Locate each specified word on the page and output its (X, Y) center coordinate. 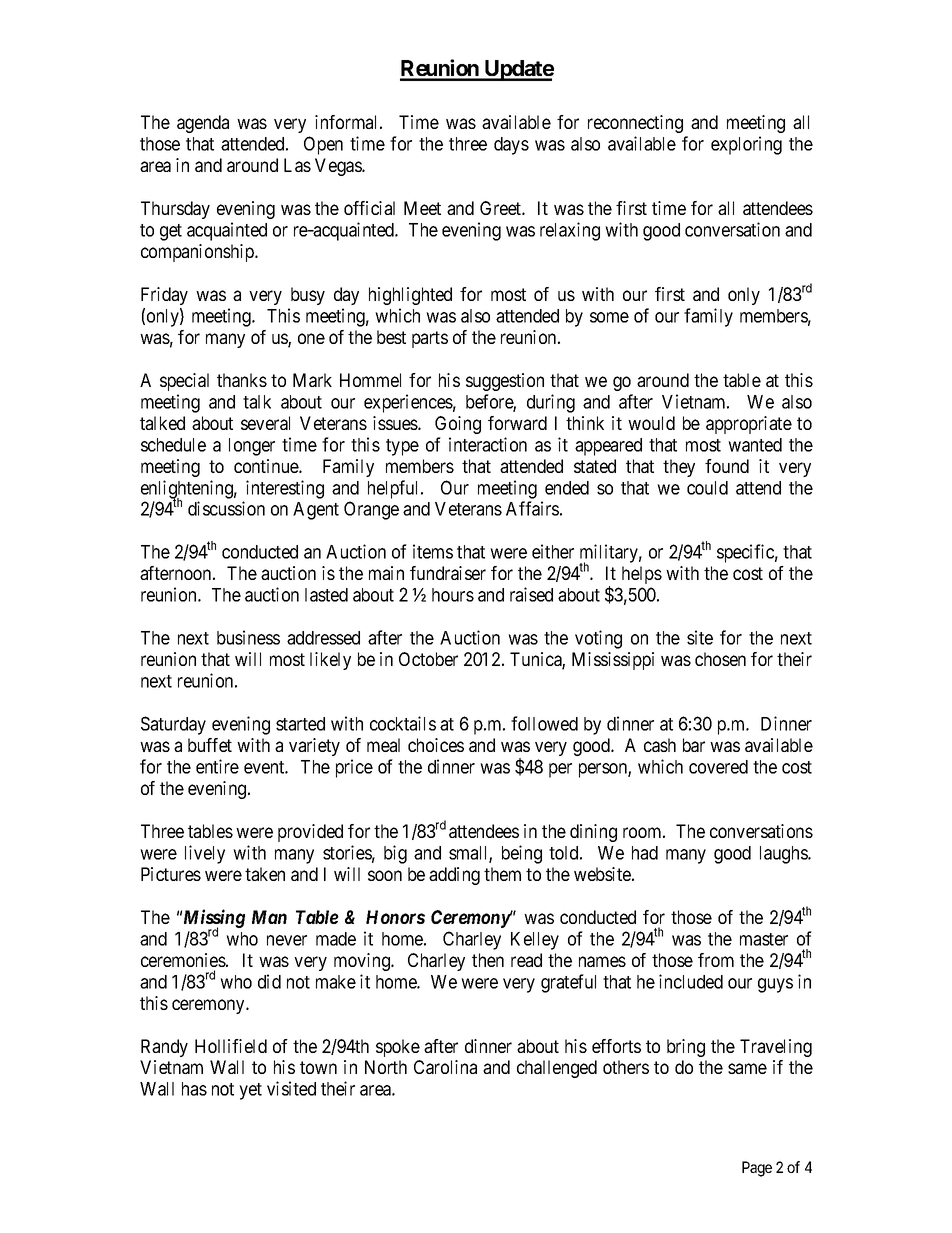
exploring (746, 145)
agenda (203, 124)
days (511, 146)
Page (757, 1169)
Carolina (445, 1067)
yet (250, 1091)
